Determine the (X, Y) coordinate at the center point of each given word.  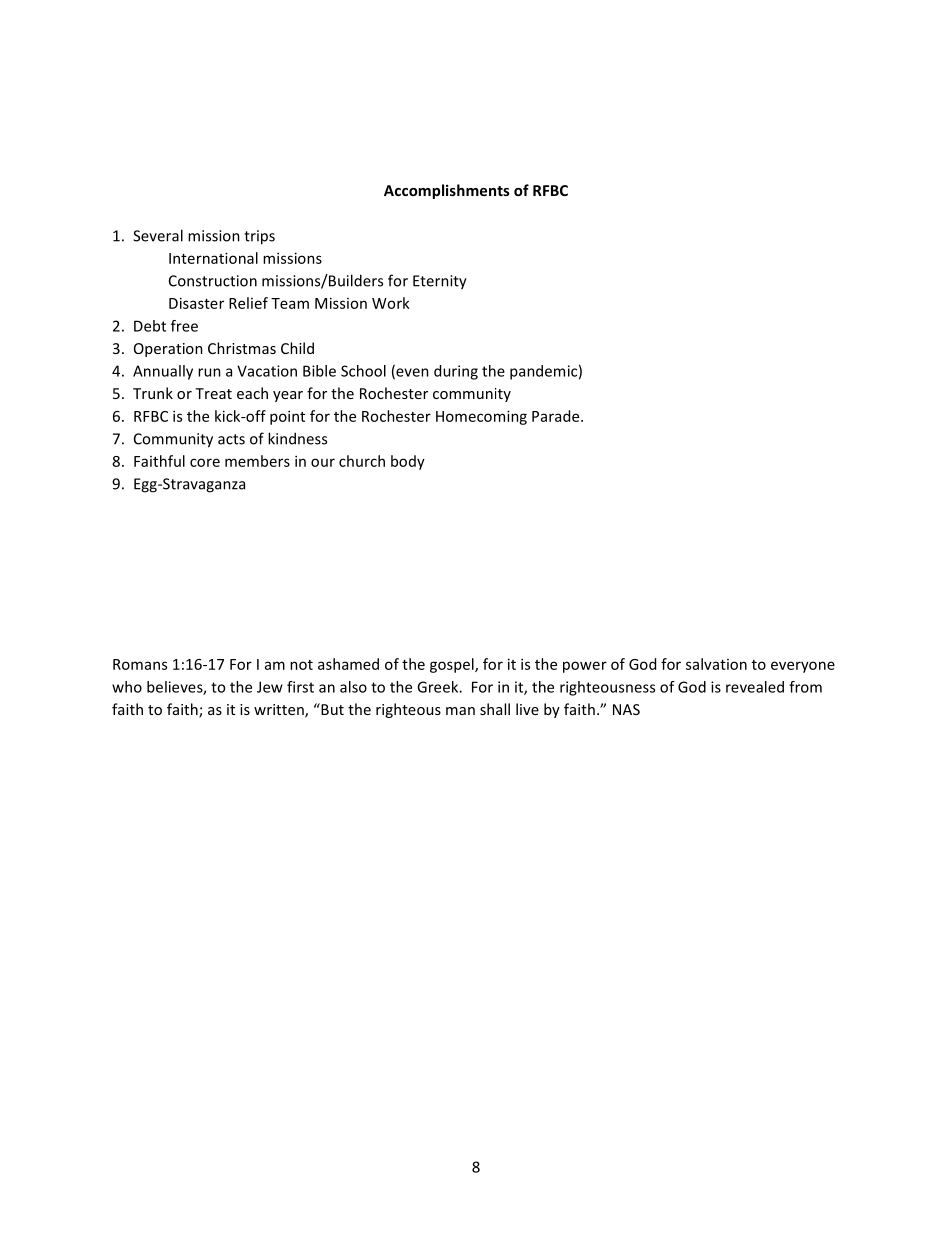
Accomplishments (447, 191)
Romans (140, 664)
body (408, 462)
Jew (270, 687)
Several (158, 235)
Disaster (196, 303)
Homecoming (481, 417)
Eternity (440, 282)
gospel (453, 665)
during (456, 372)
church (362, 461)
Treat (213, 393)
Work (391, 303)
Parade (557, 416)
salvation (716, 664)
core (205, 462)
